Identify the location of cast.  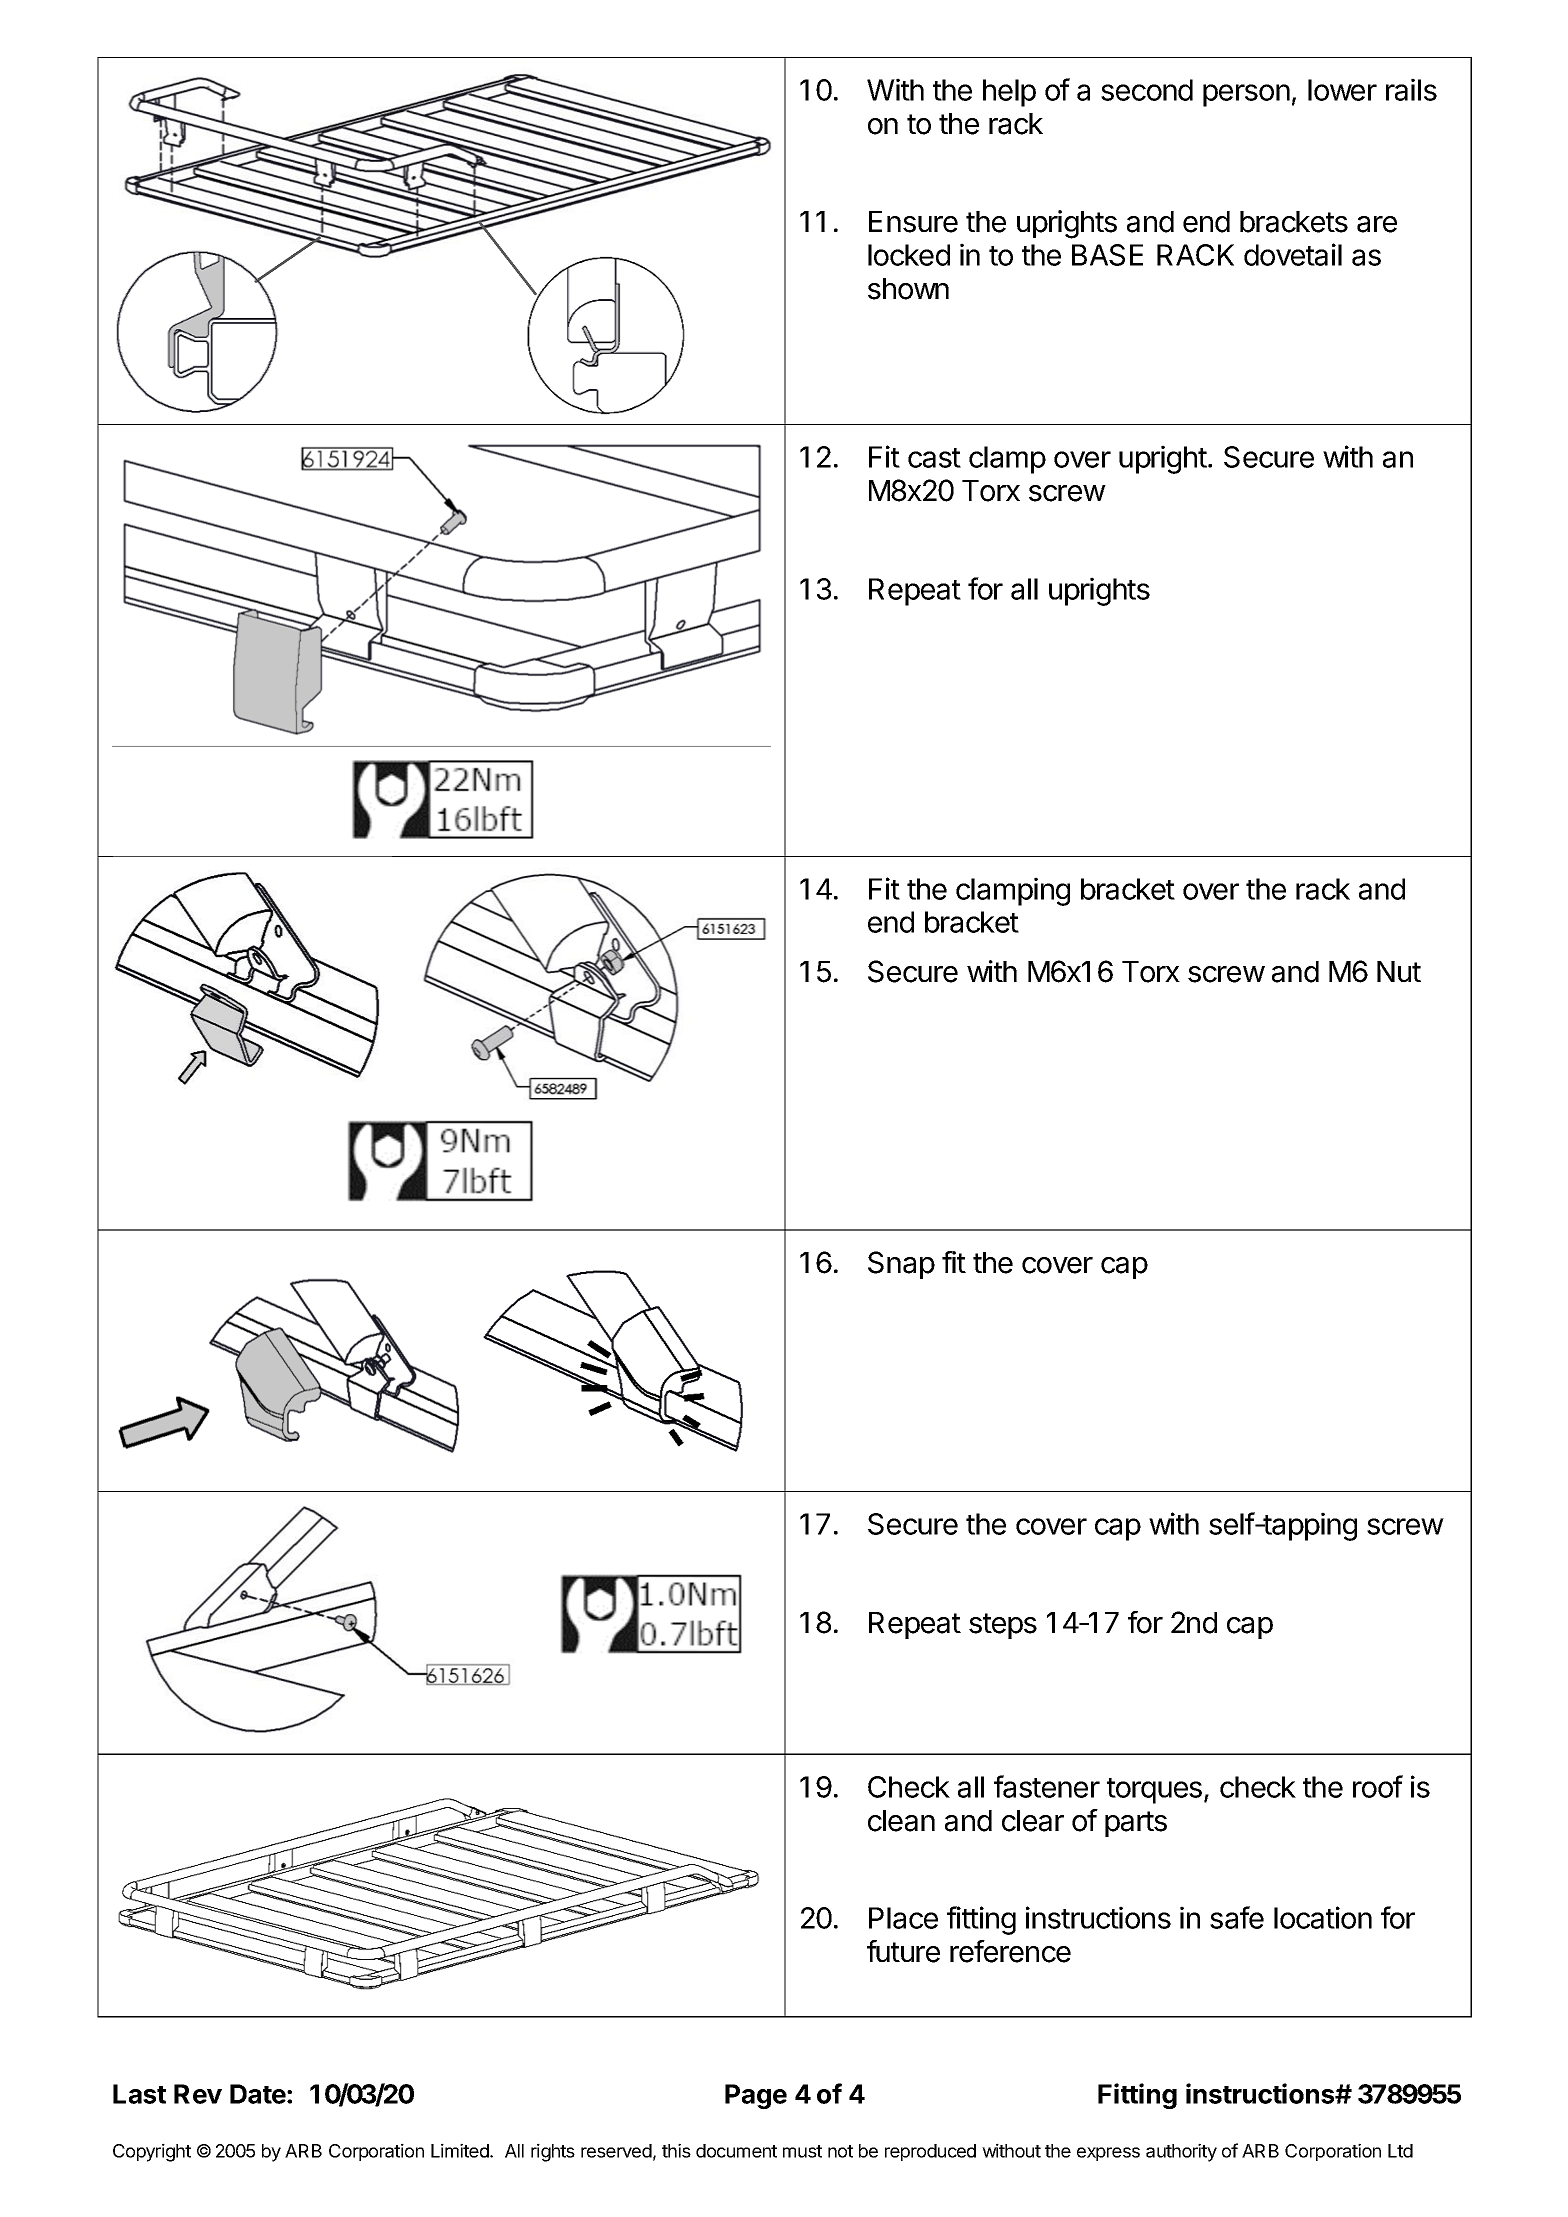
(934, 458).
